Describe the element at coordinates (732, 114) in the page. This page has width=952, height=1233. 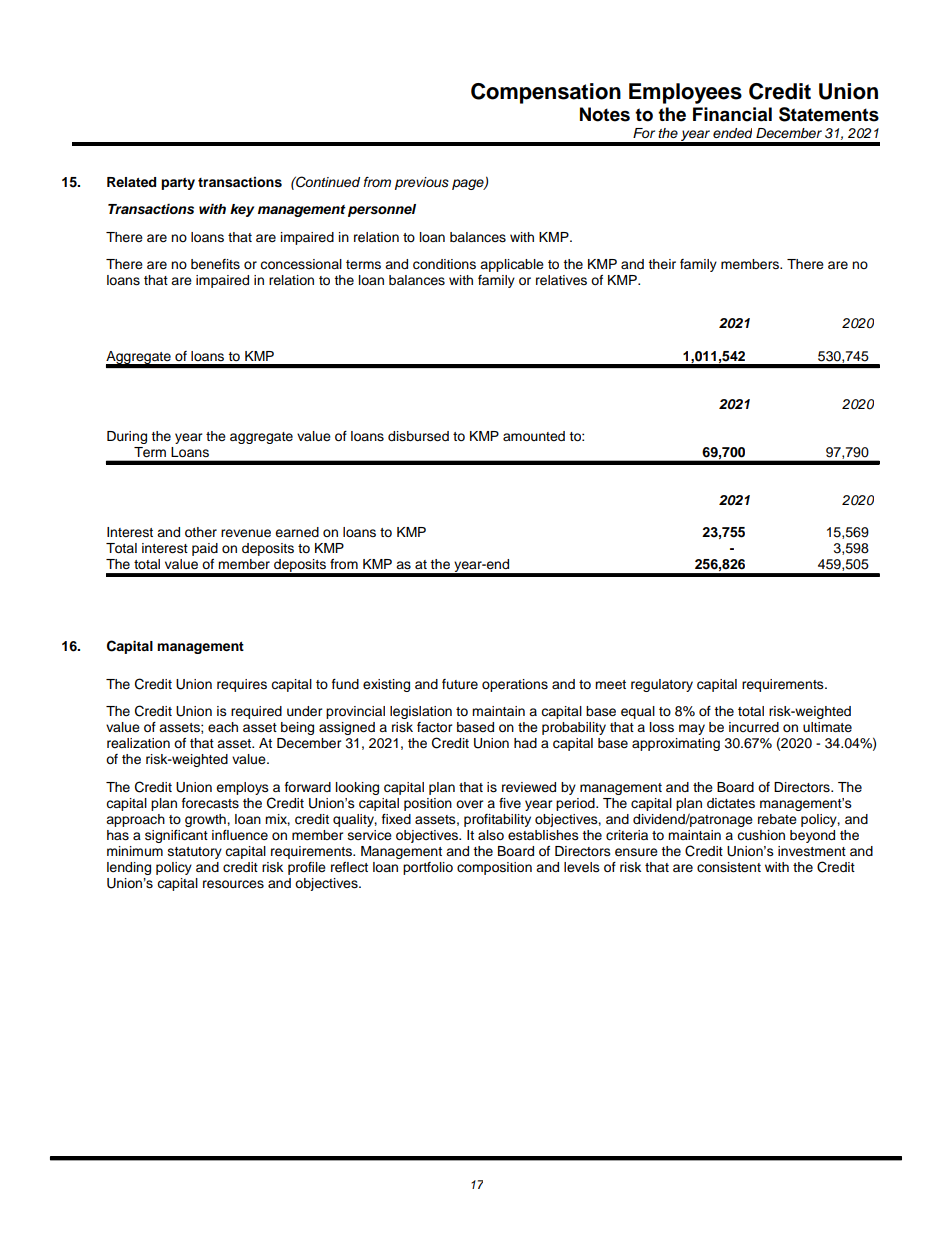
I see `Financial` at that location.
